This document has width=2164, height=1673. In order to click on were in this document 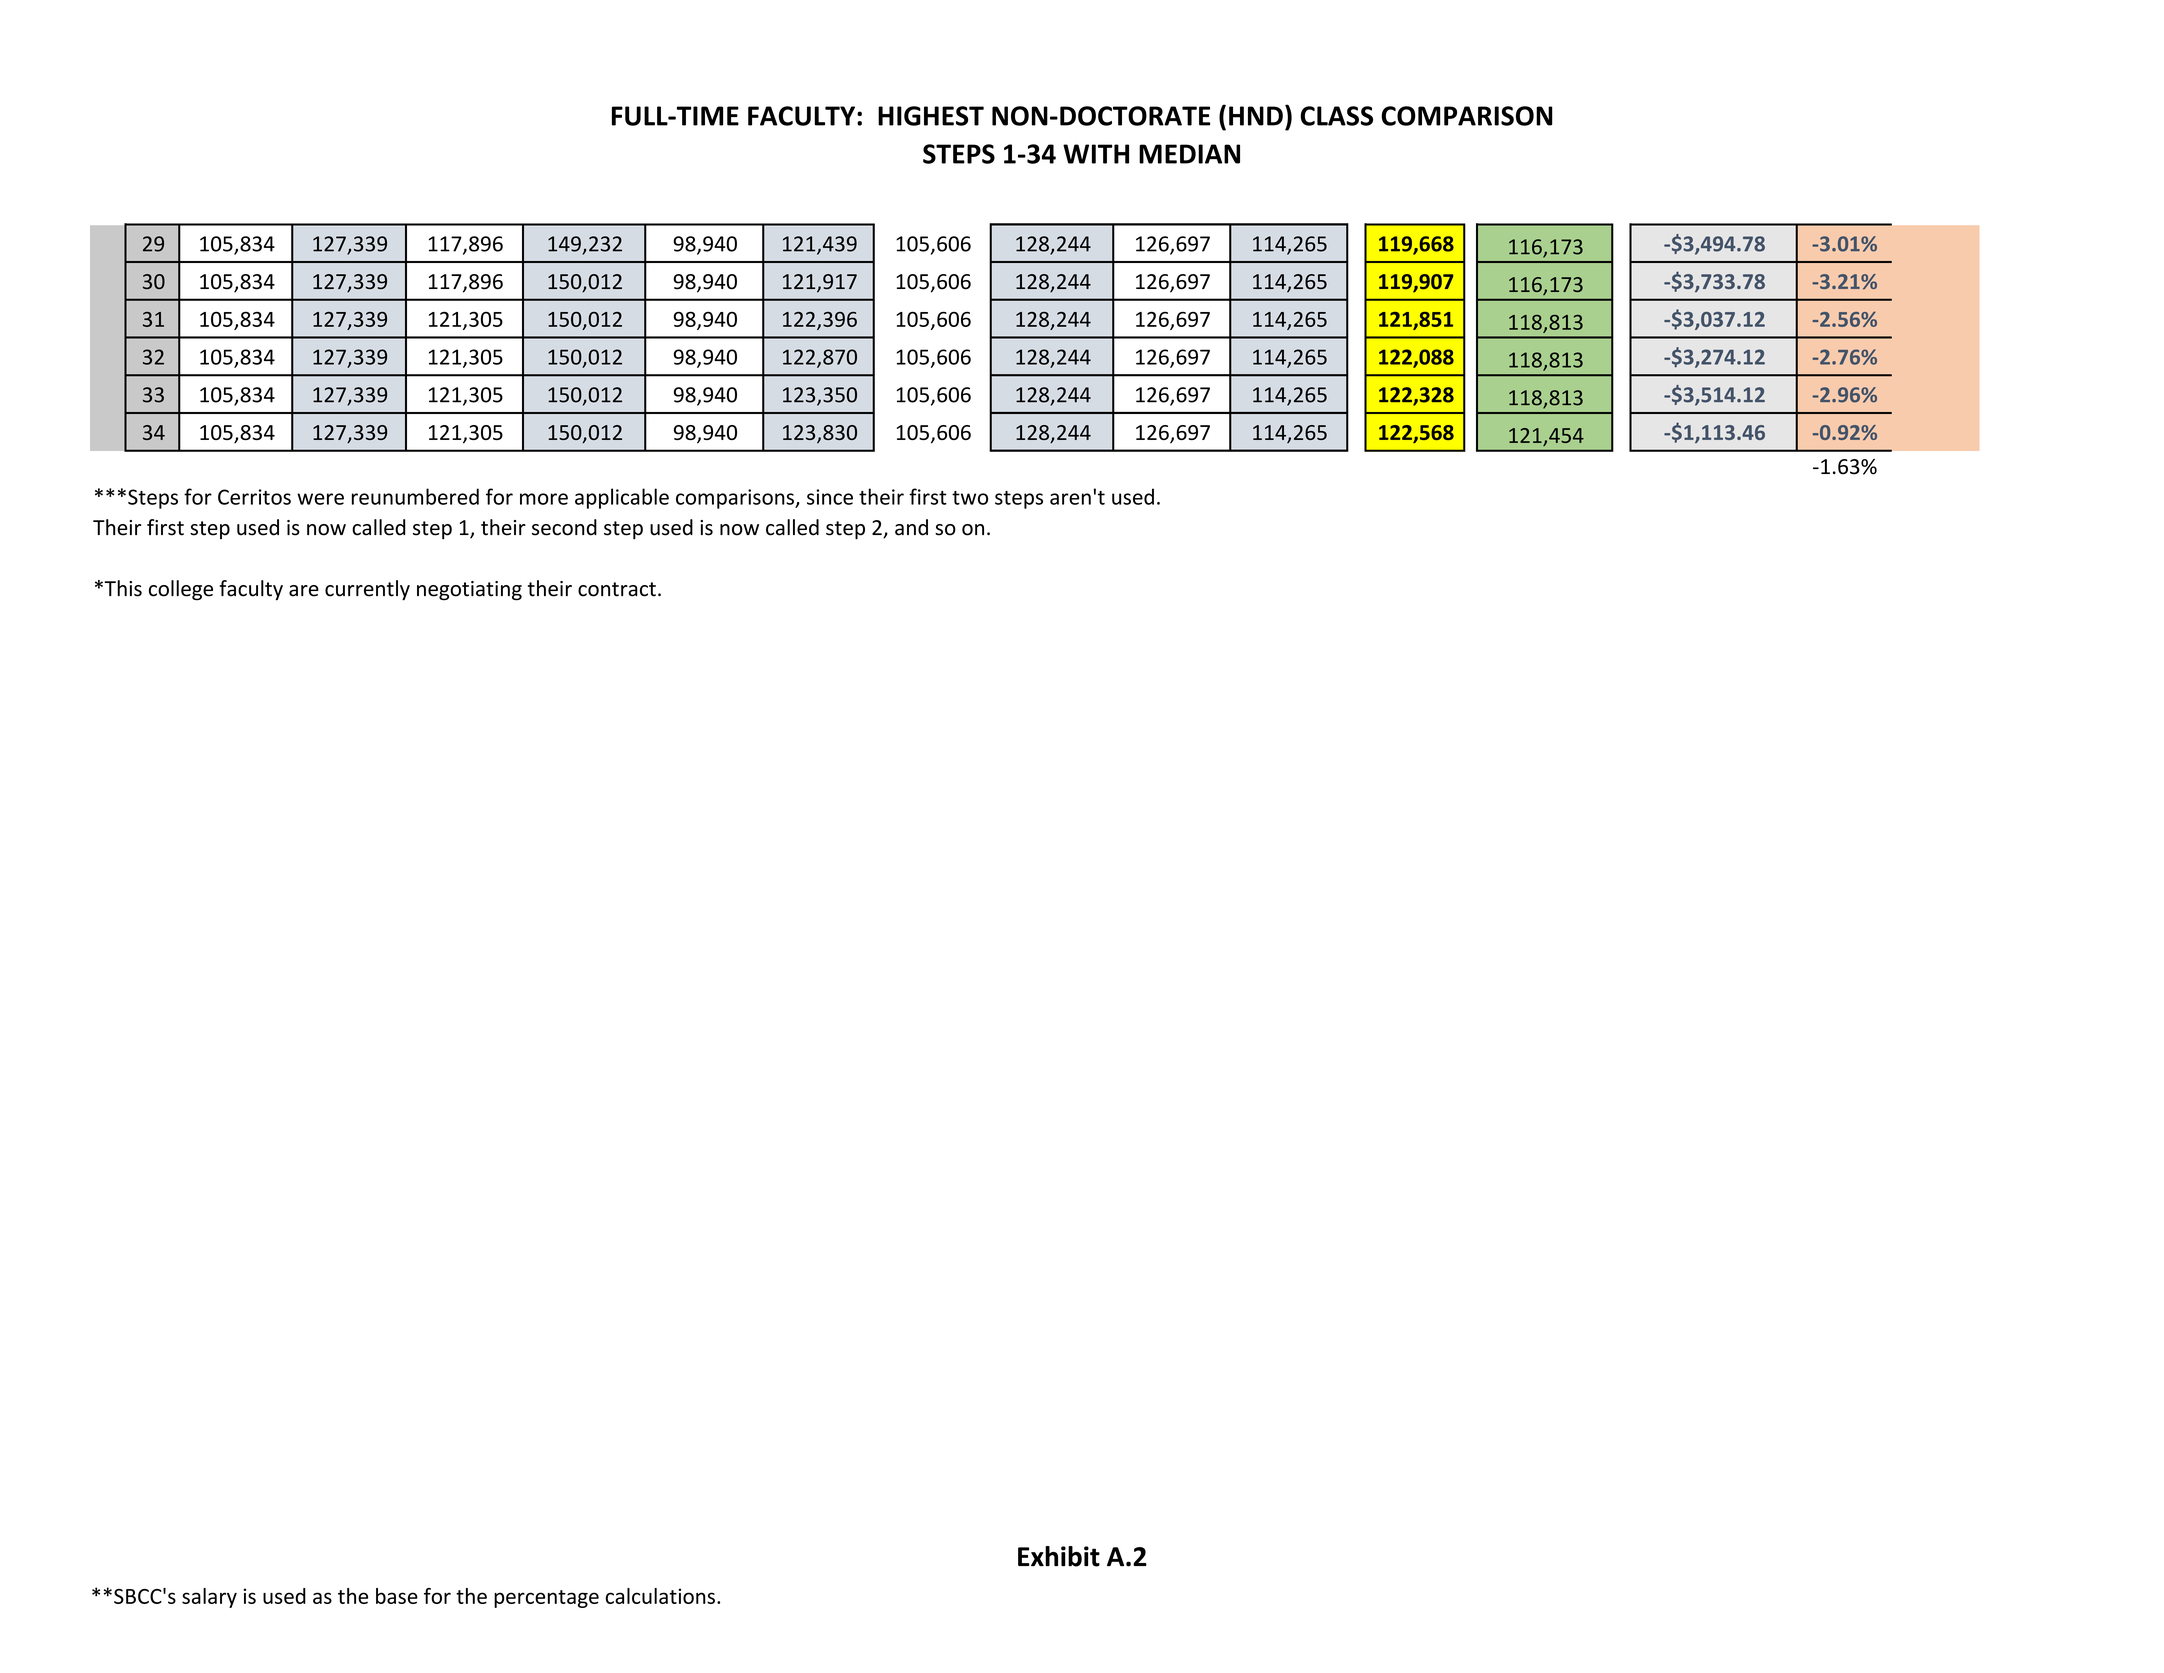, I will do `click(320, 499)`.
